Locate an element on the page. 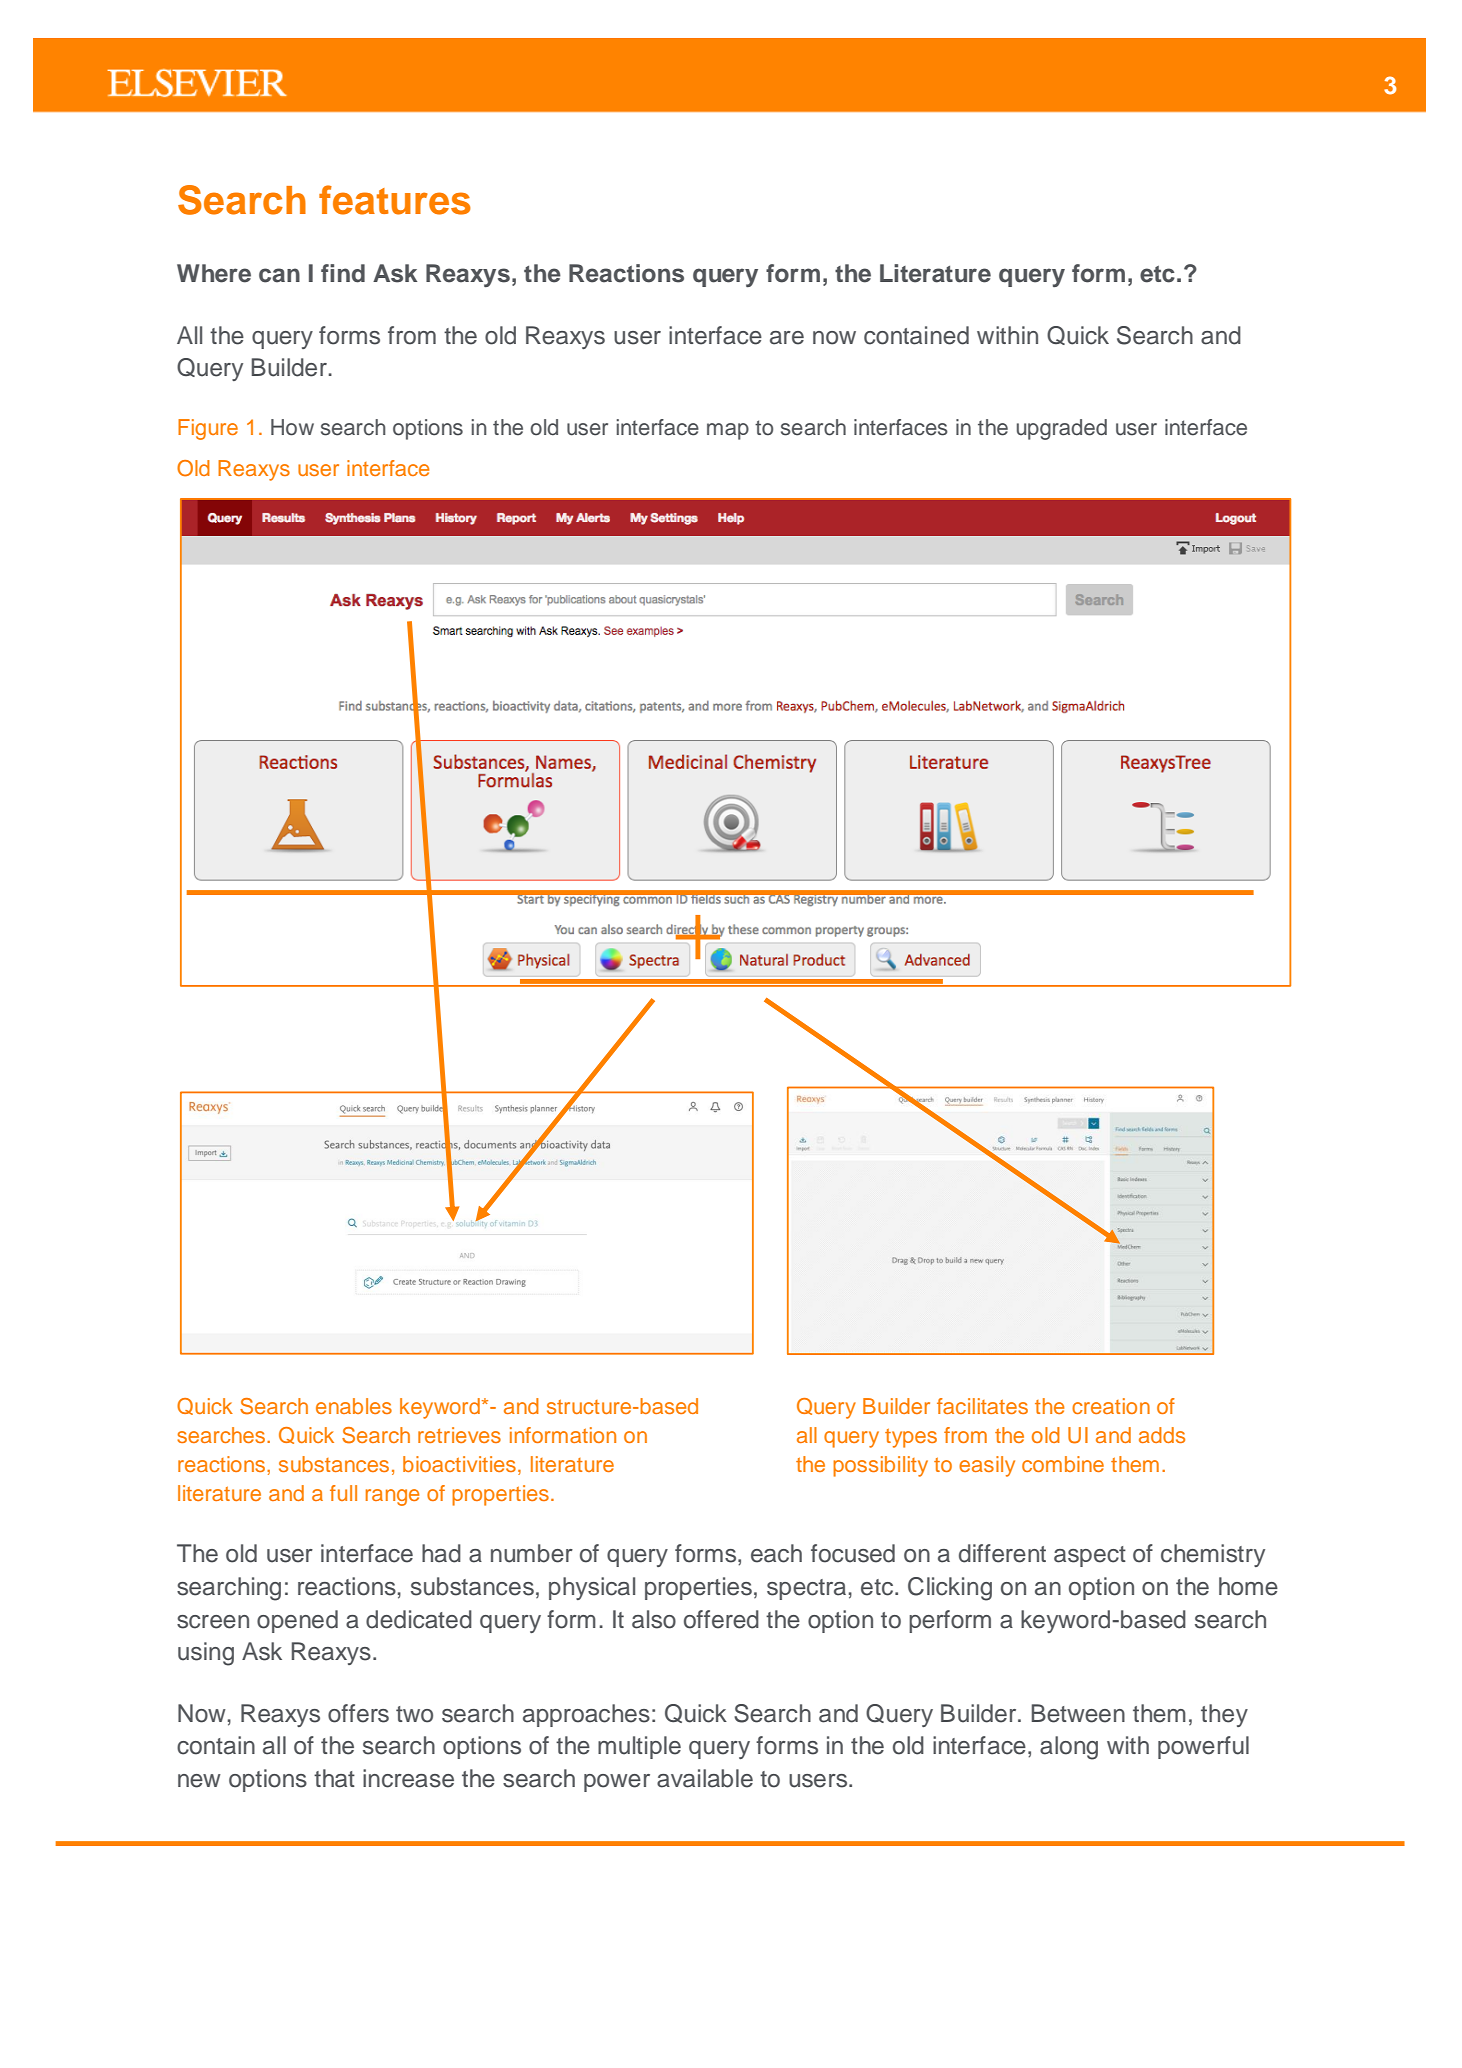  find is located at coordinates (343, 273).
